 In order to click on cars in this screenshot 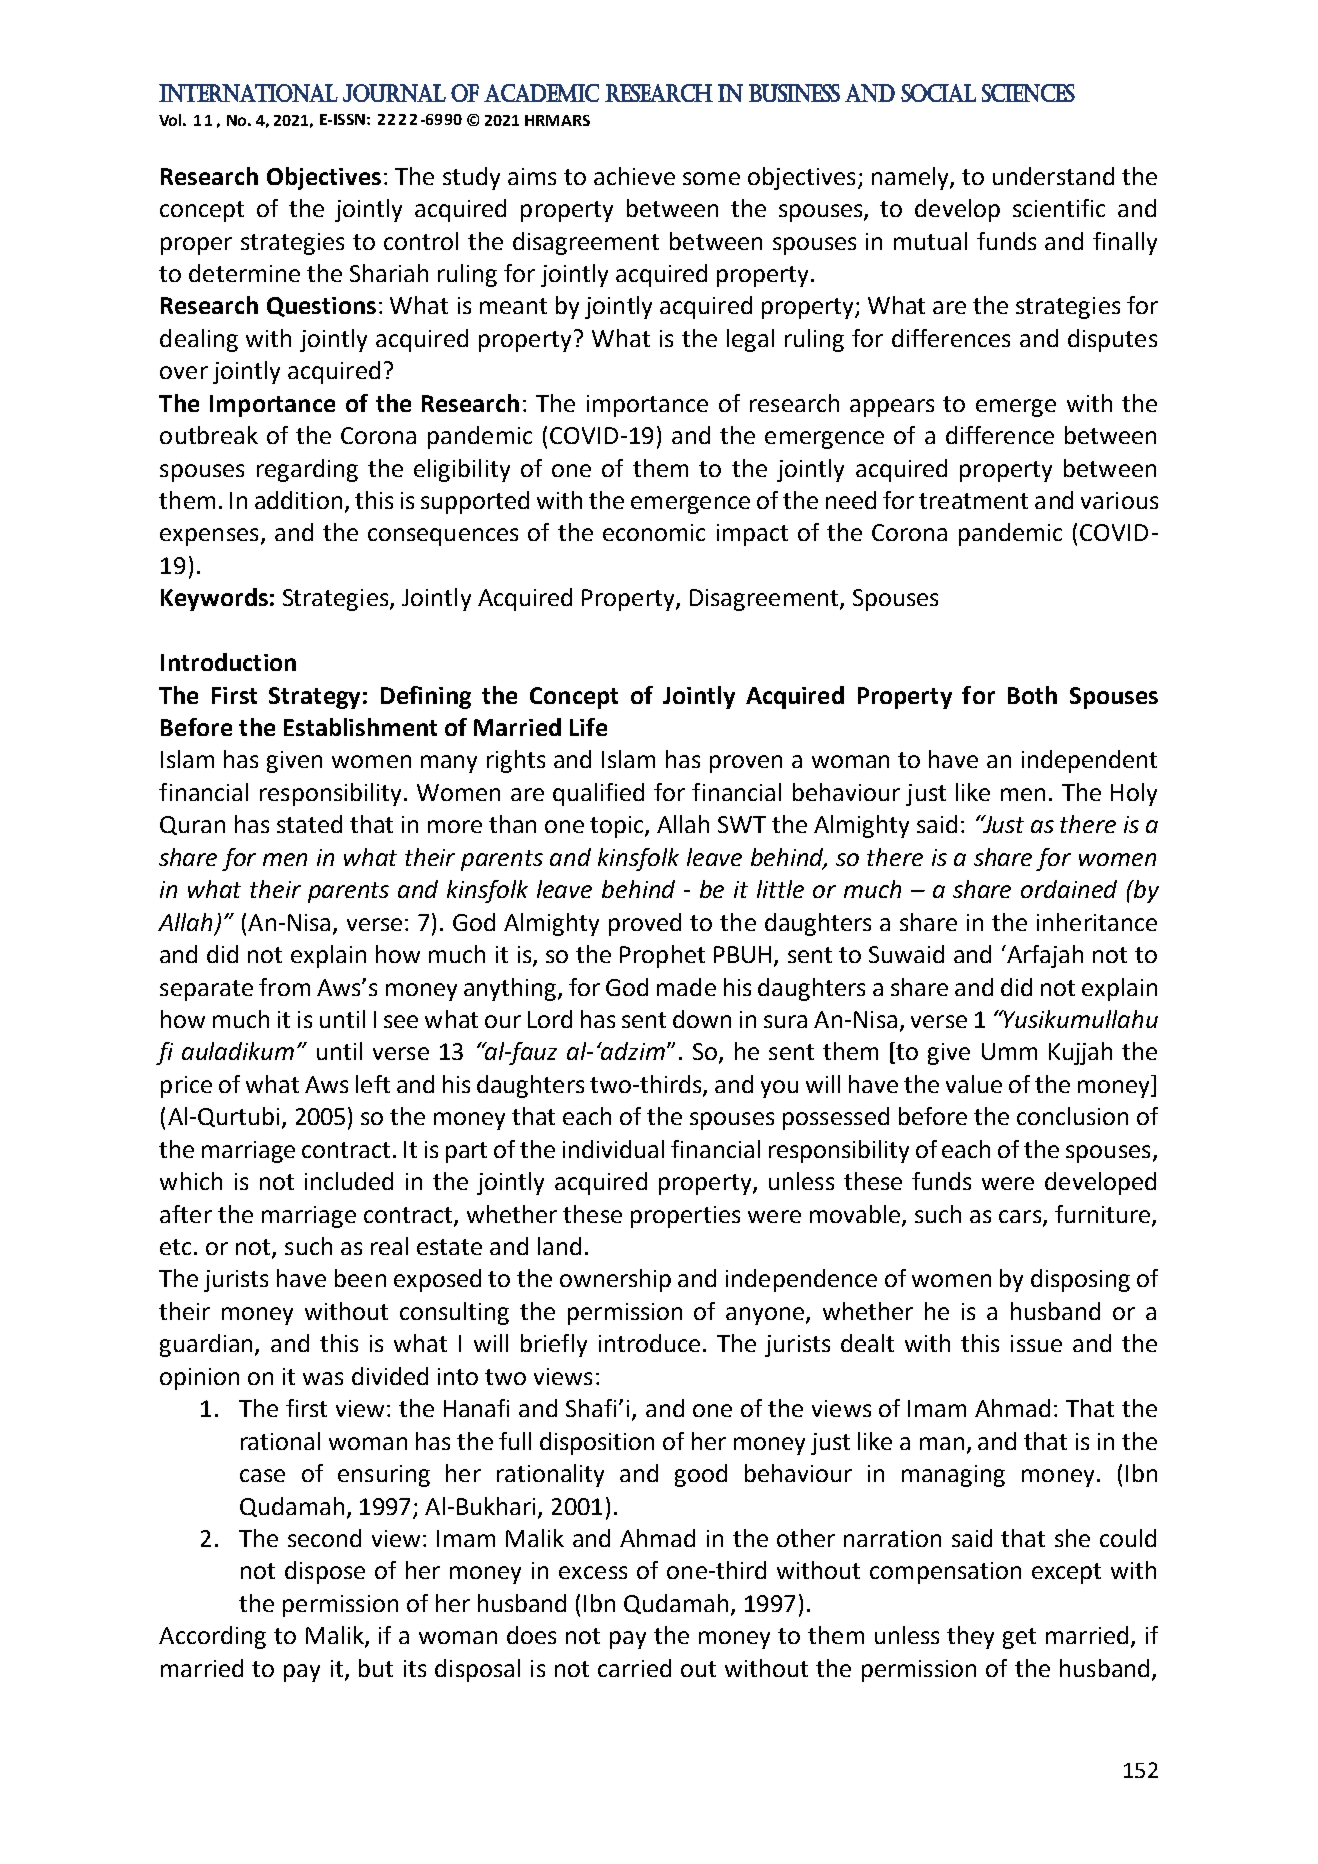, I will do `click(1021, 1217)`.
